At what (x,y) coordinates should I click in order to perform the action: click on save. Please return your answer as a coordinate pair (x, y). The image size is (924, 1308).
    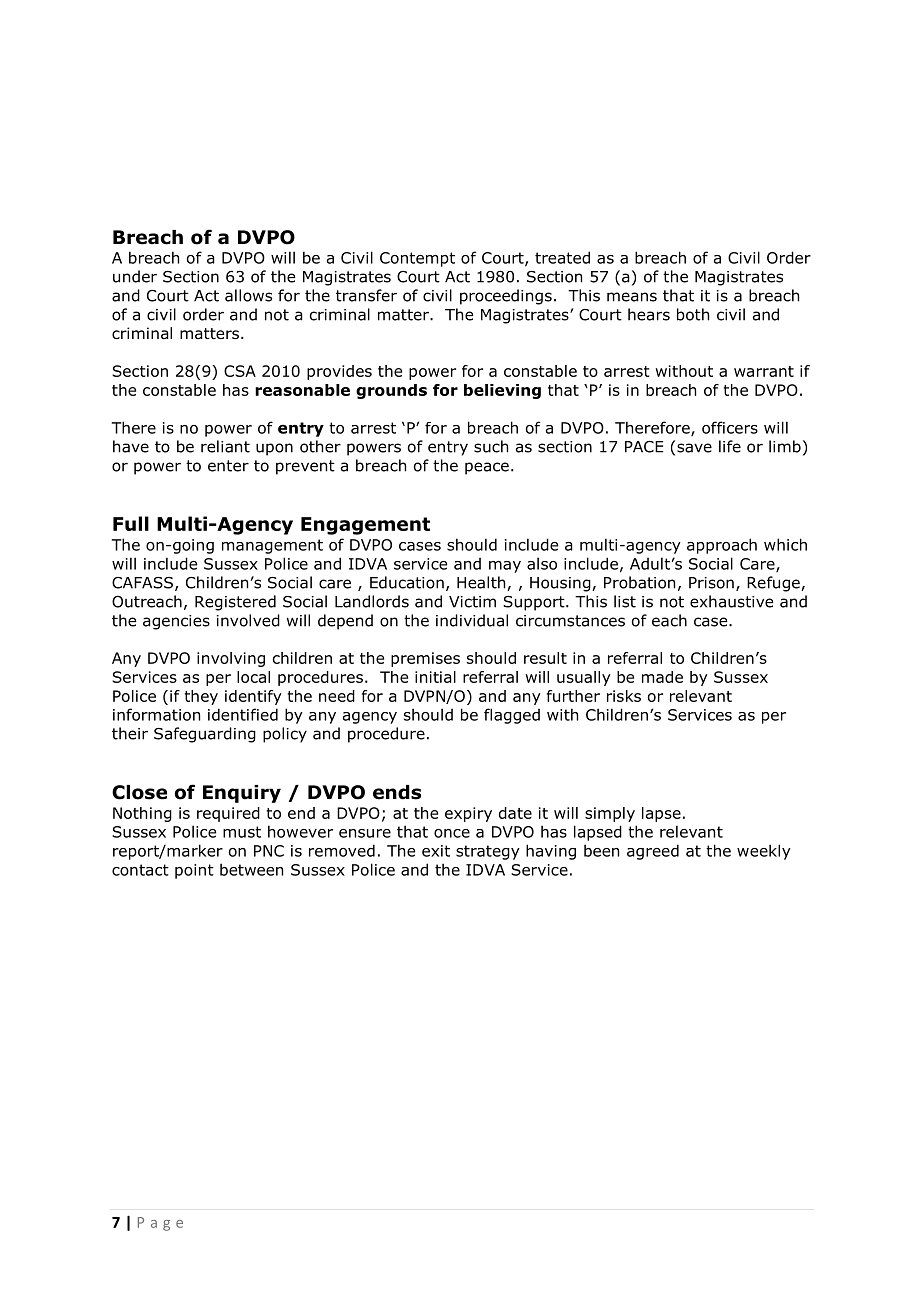
    Looking at the image, I should click on (694, 448).
